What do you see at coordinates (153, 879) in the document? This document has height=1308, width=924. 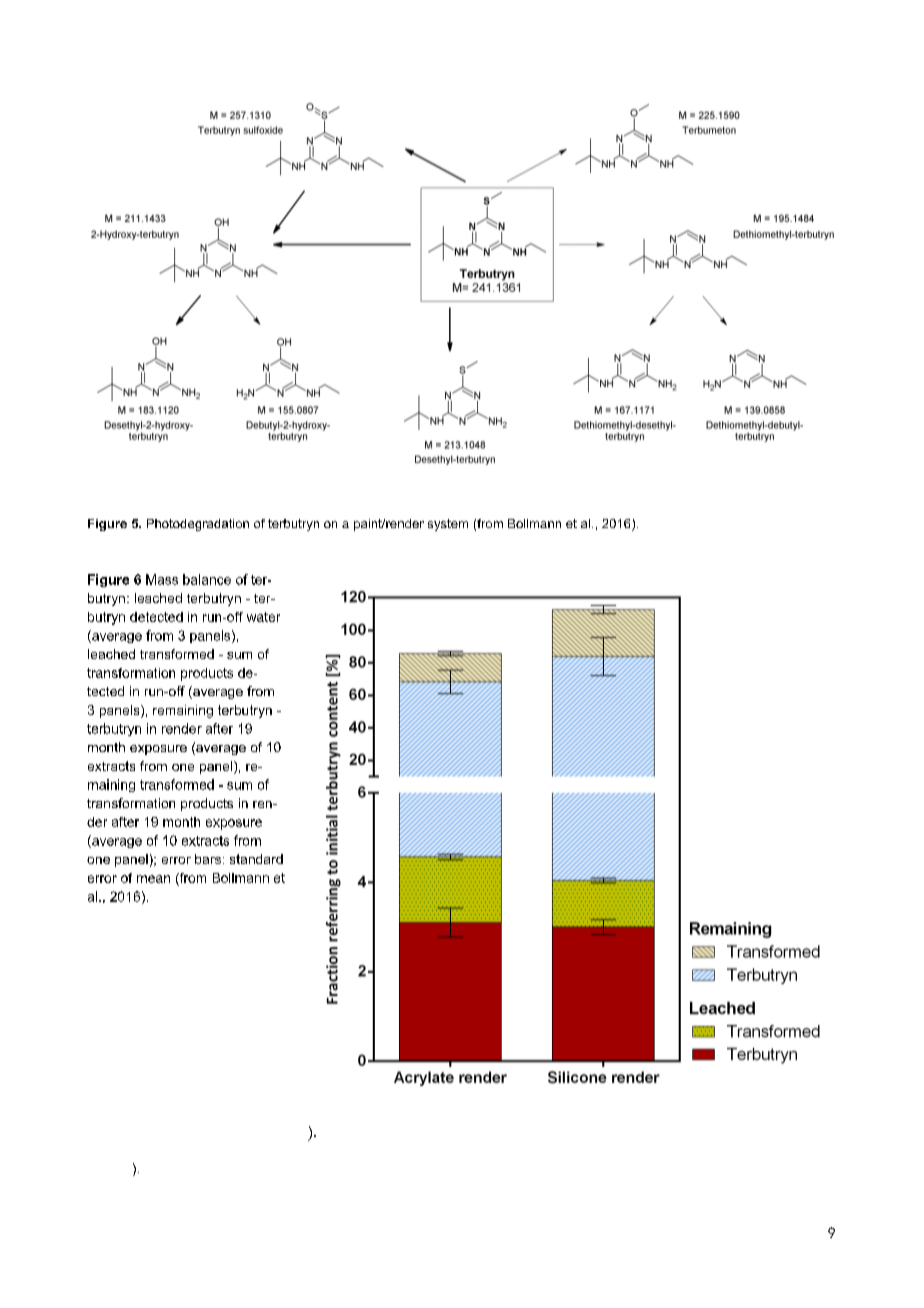 I see `mean` at bounding box center [153, 879].
